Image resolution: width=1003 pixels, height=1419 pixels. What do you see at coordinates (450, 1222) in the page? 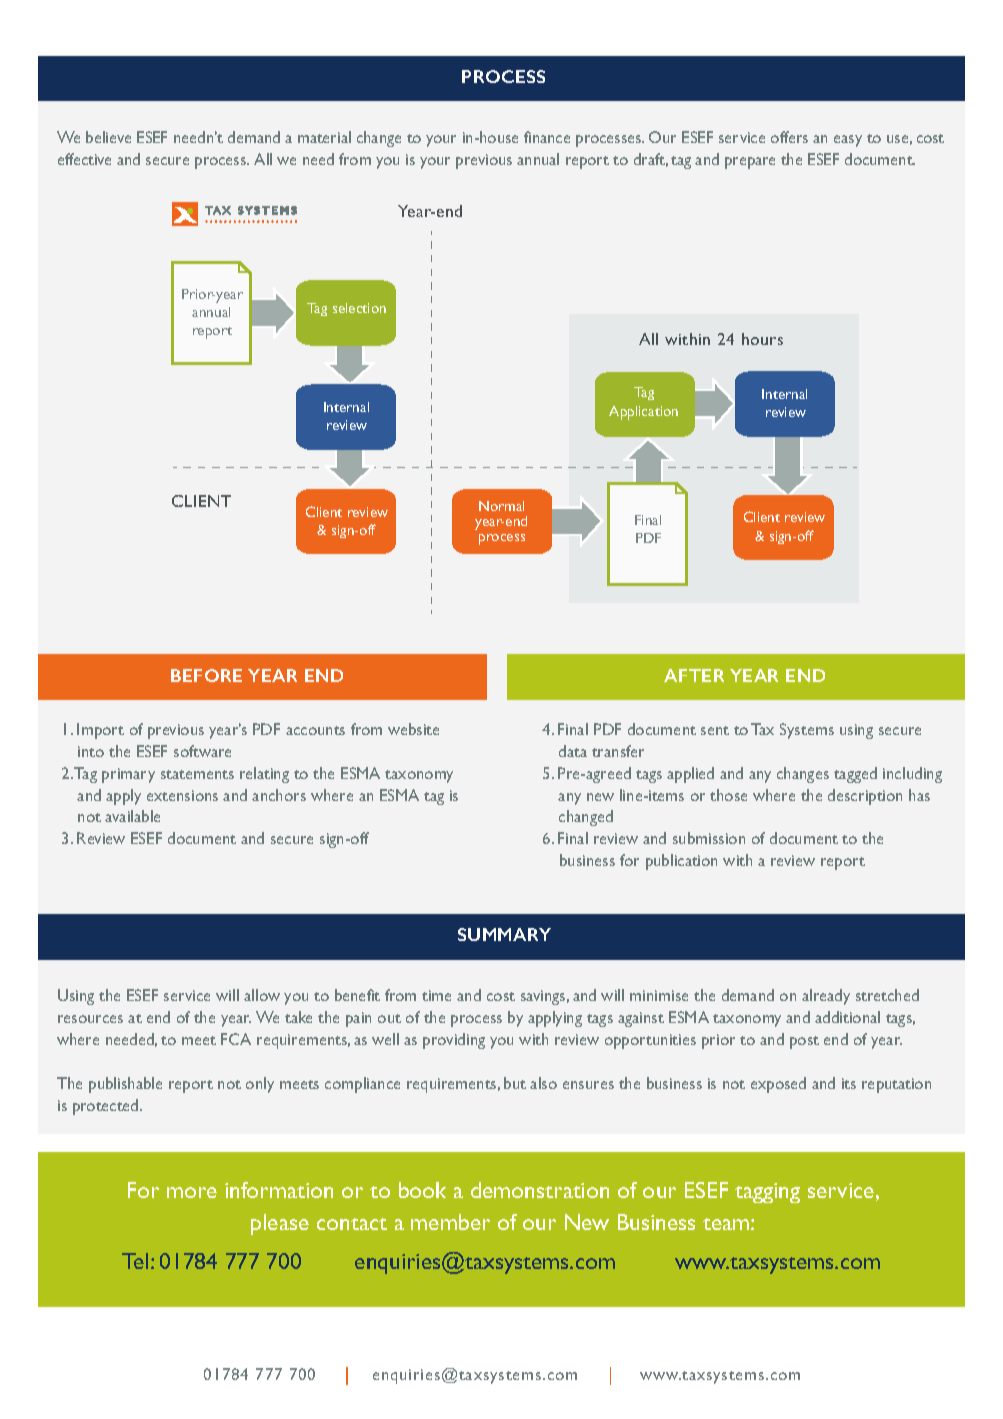
I see `member` at bounding box center [450, 1222].
